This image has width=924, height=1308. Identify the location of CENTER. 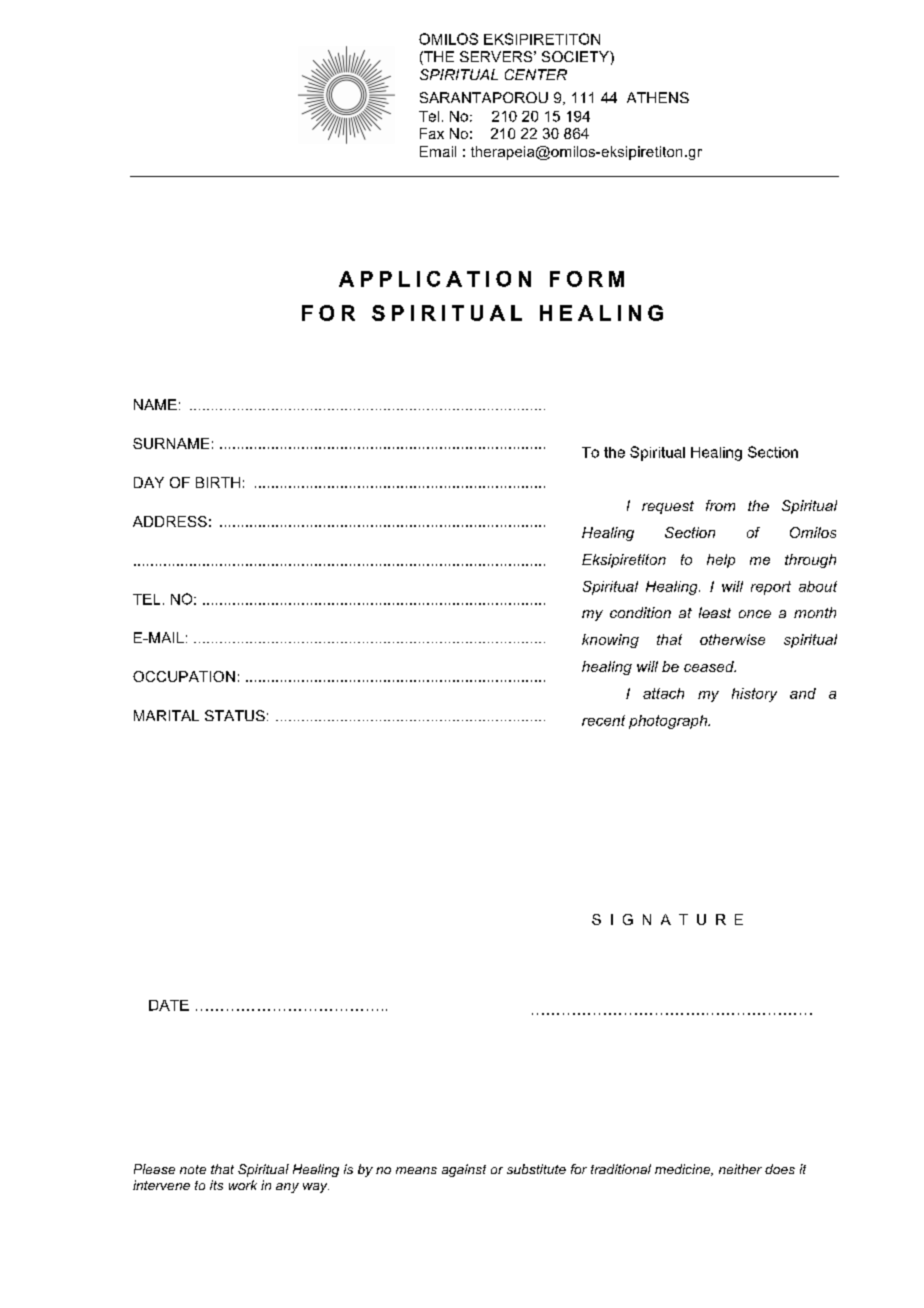
(536, 74).
